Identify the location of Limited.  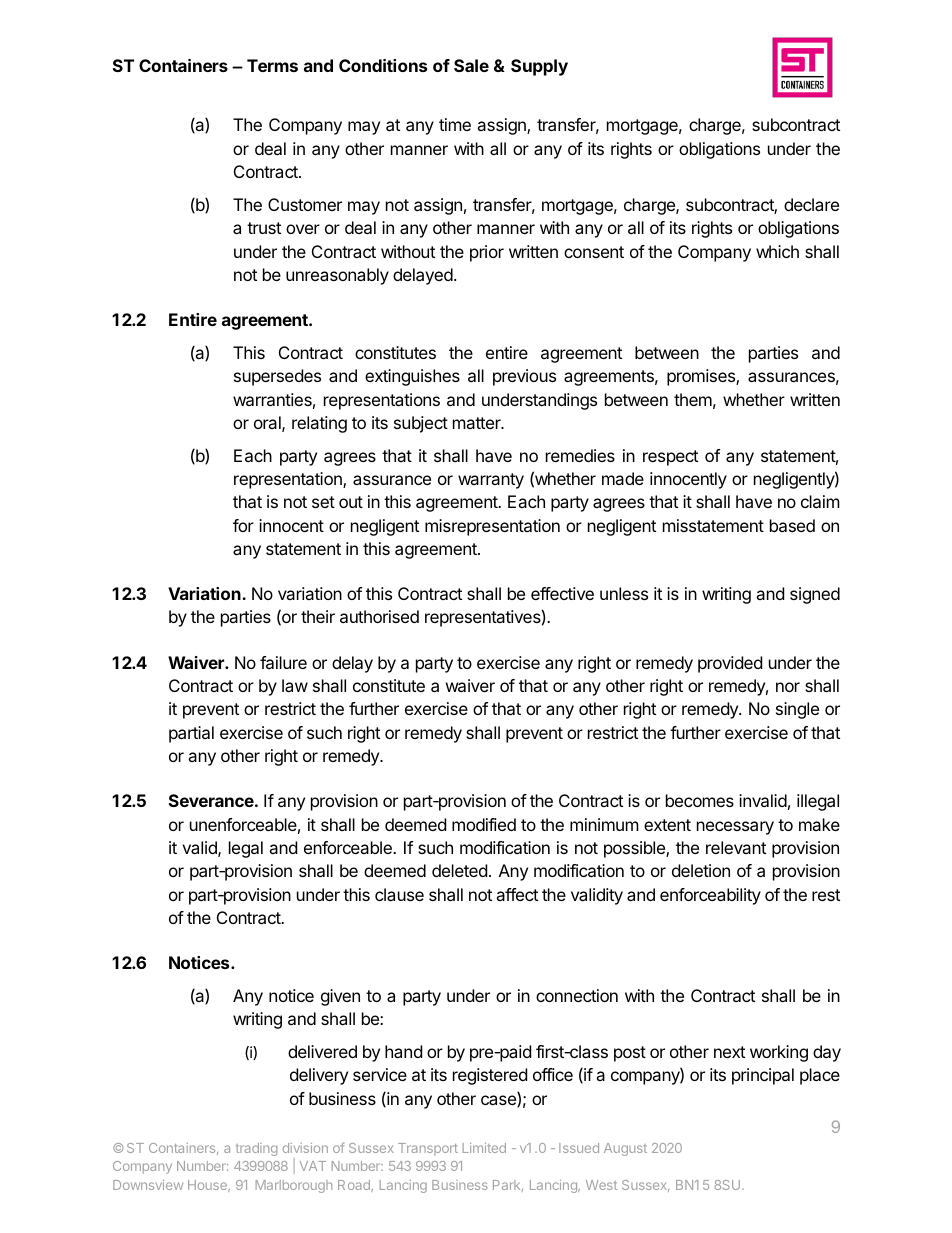
(484, 1148).
